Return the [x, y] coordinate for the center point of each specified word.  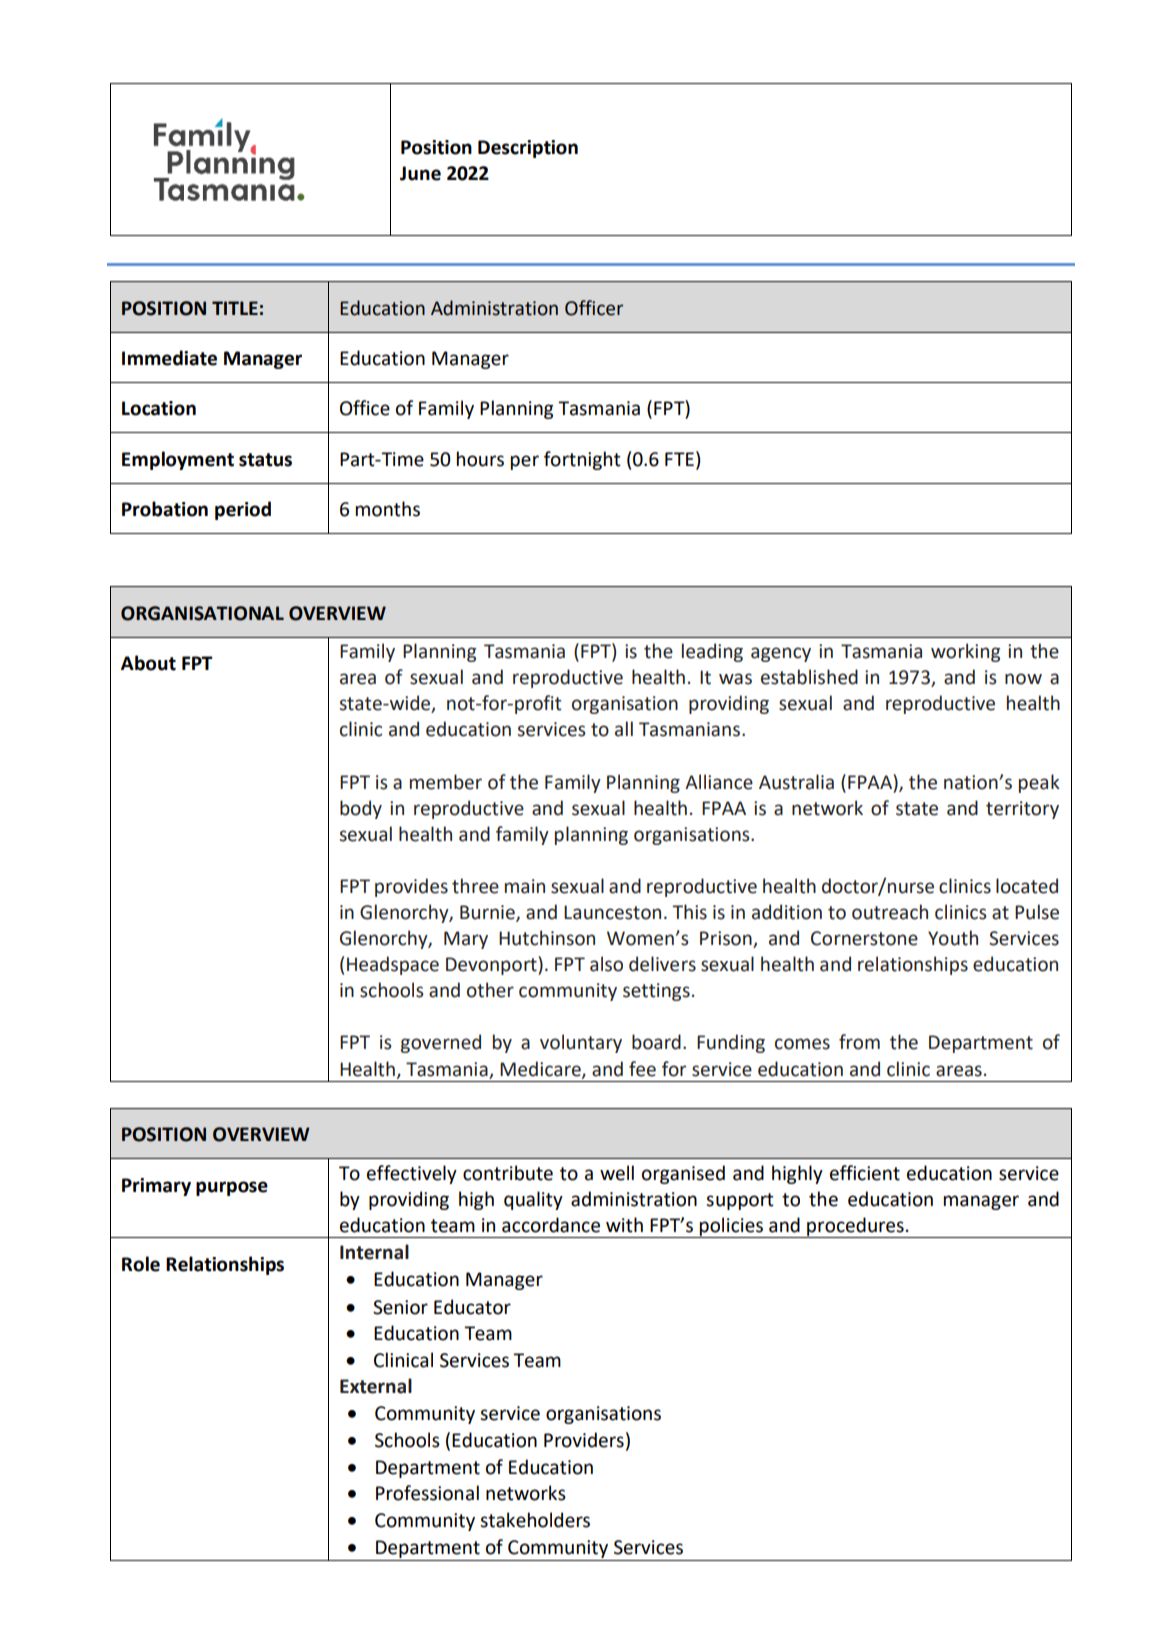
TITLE [235, 308]
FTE [679, 459]
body [361, 809]
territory [1022, 810]
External [376, 1386]
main [525, 886]
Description [528, 149]
